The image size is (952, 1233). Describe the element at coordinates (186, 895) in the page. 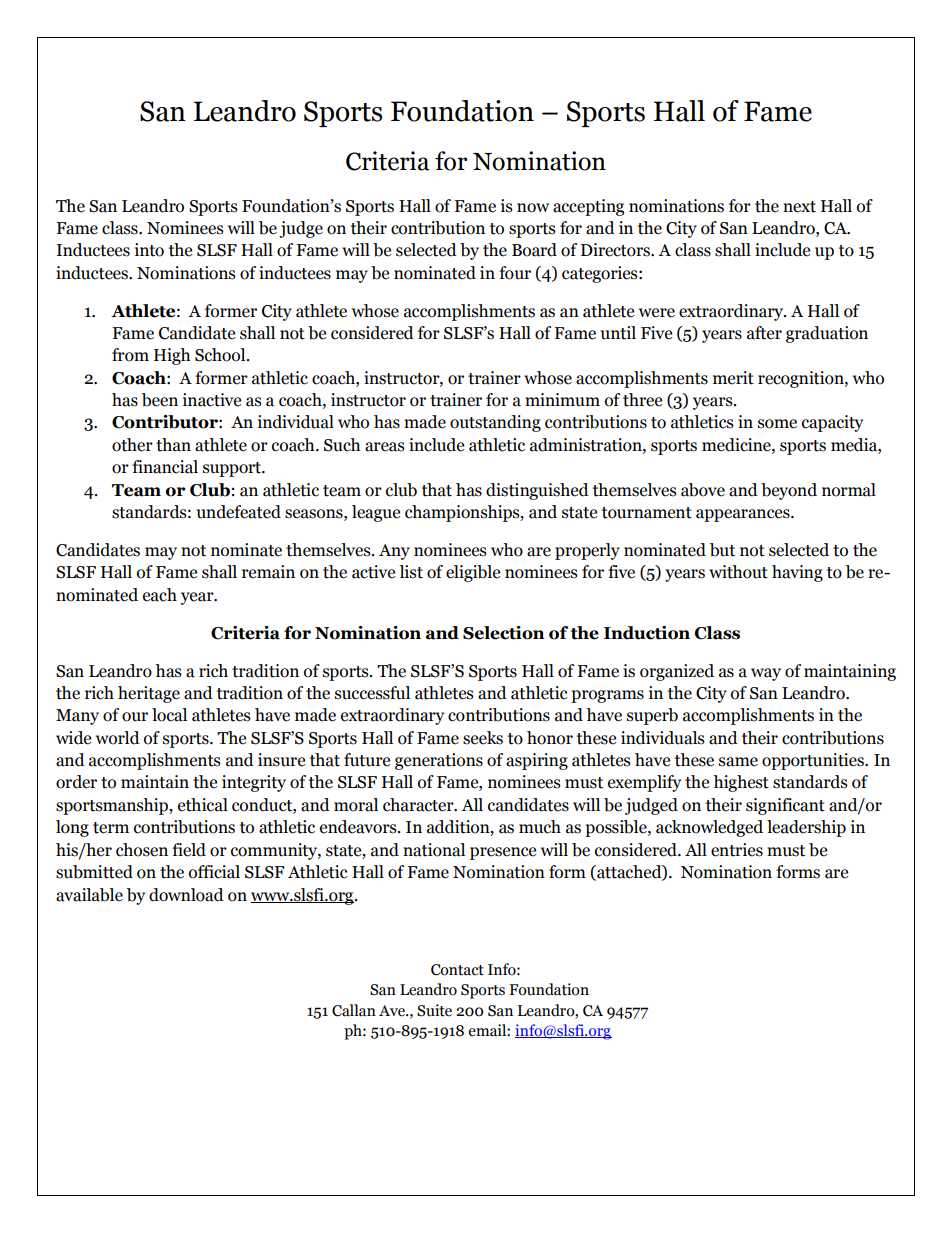

I see `download` at that location.
